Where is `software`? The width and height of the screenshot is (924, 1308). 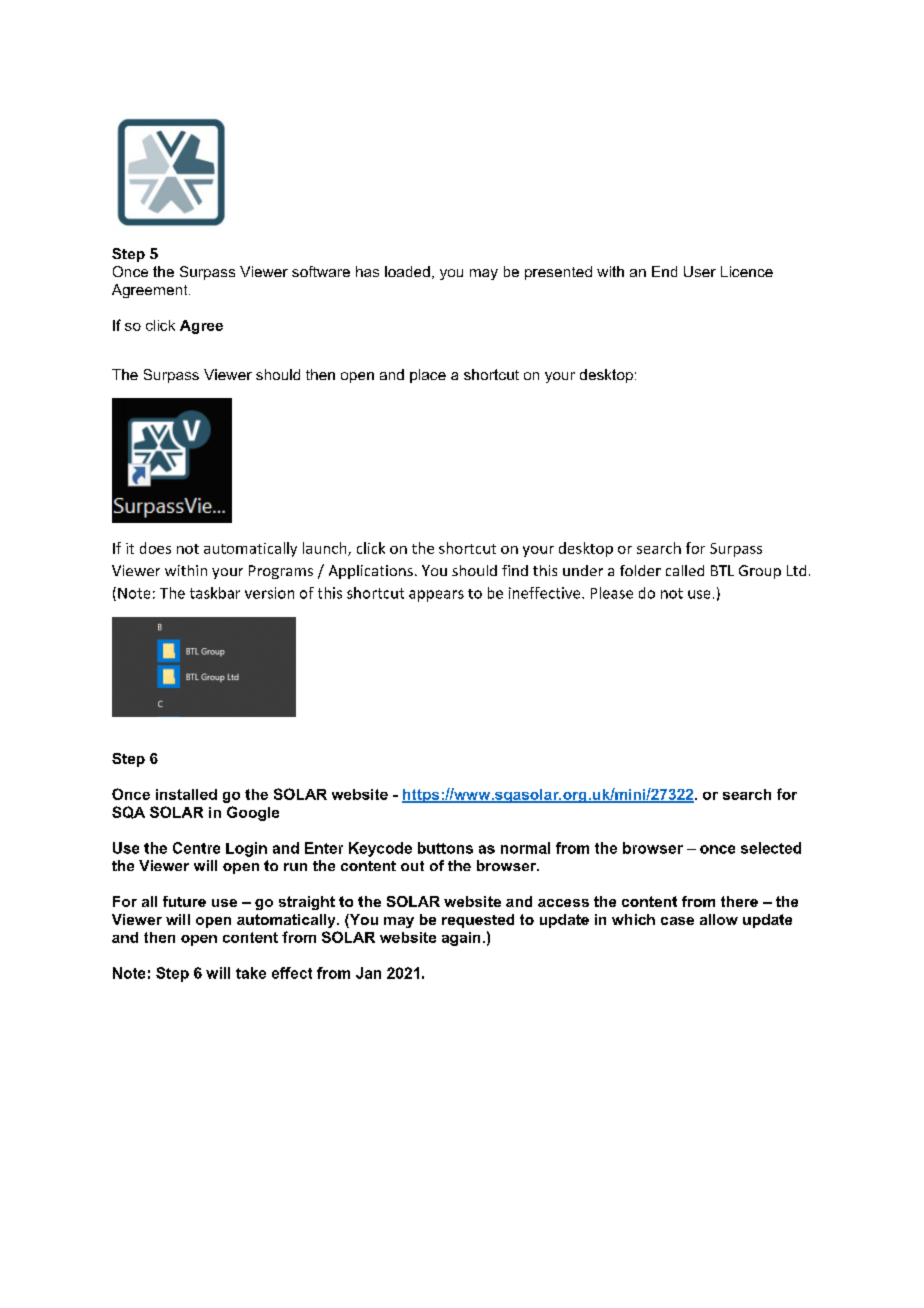 software is located at coordinates (321, 271).
